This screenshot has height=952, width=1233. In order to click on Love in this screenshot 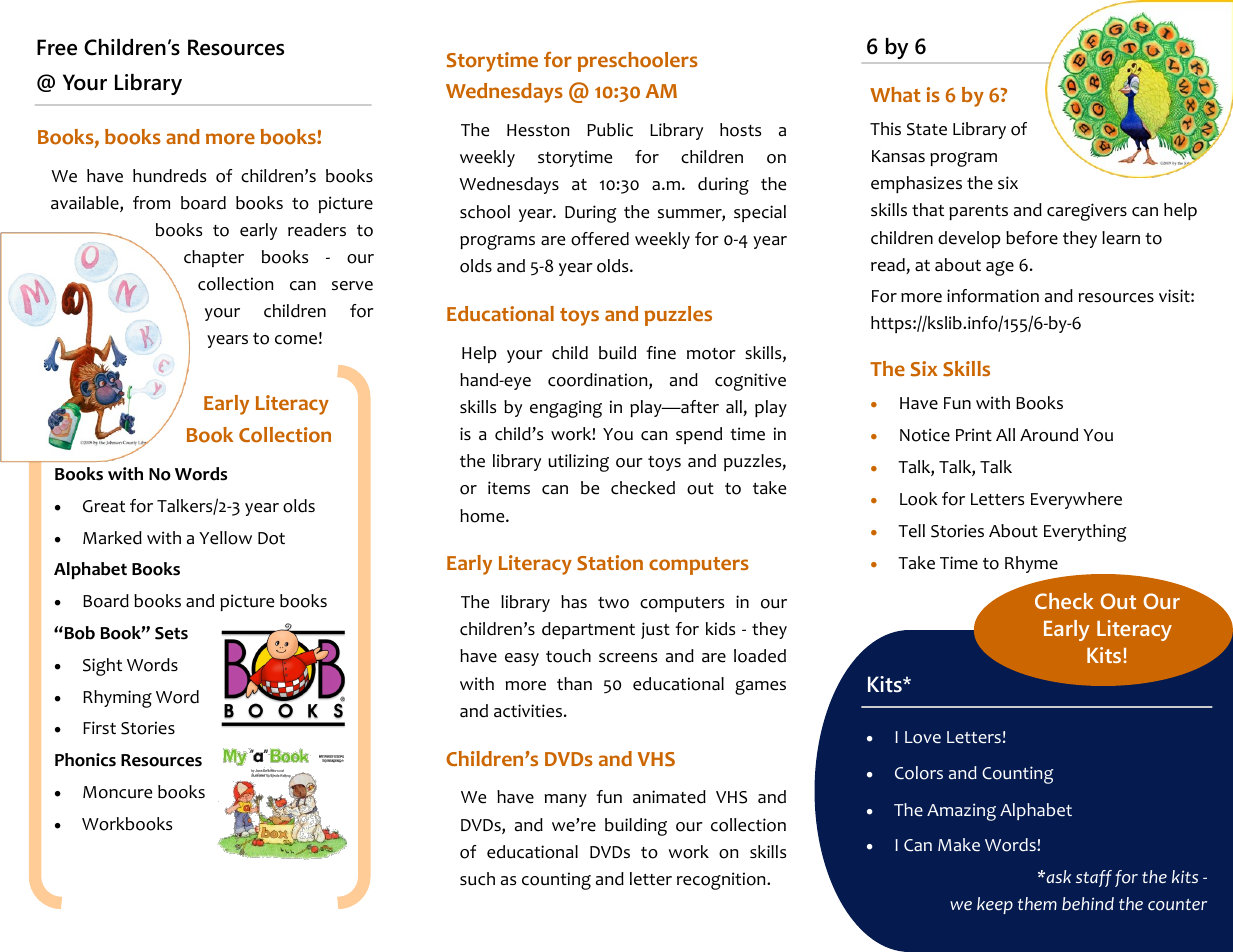, I will do `click(923, 737)`.
